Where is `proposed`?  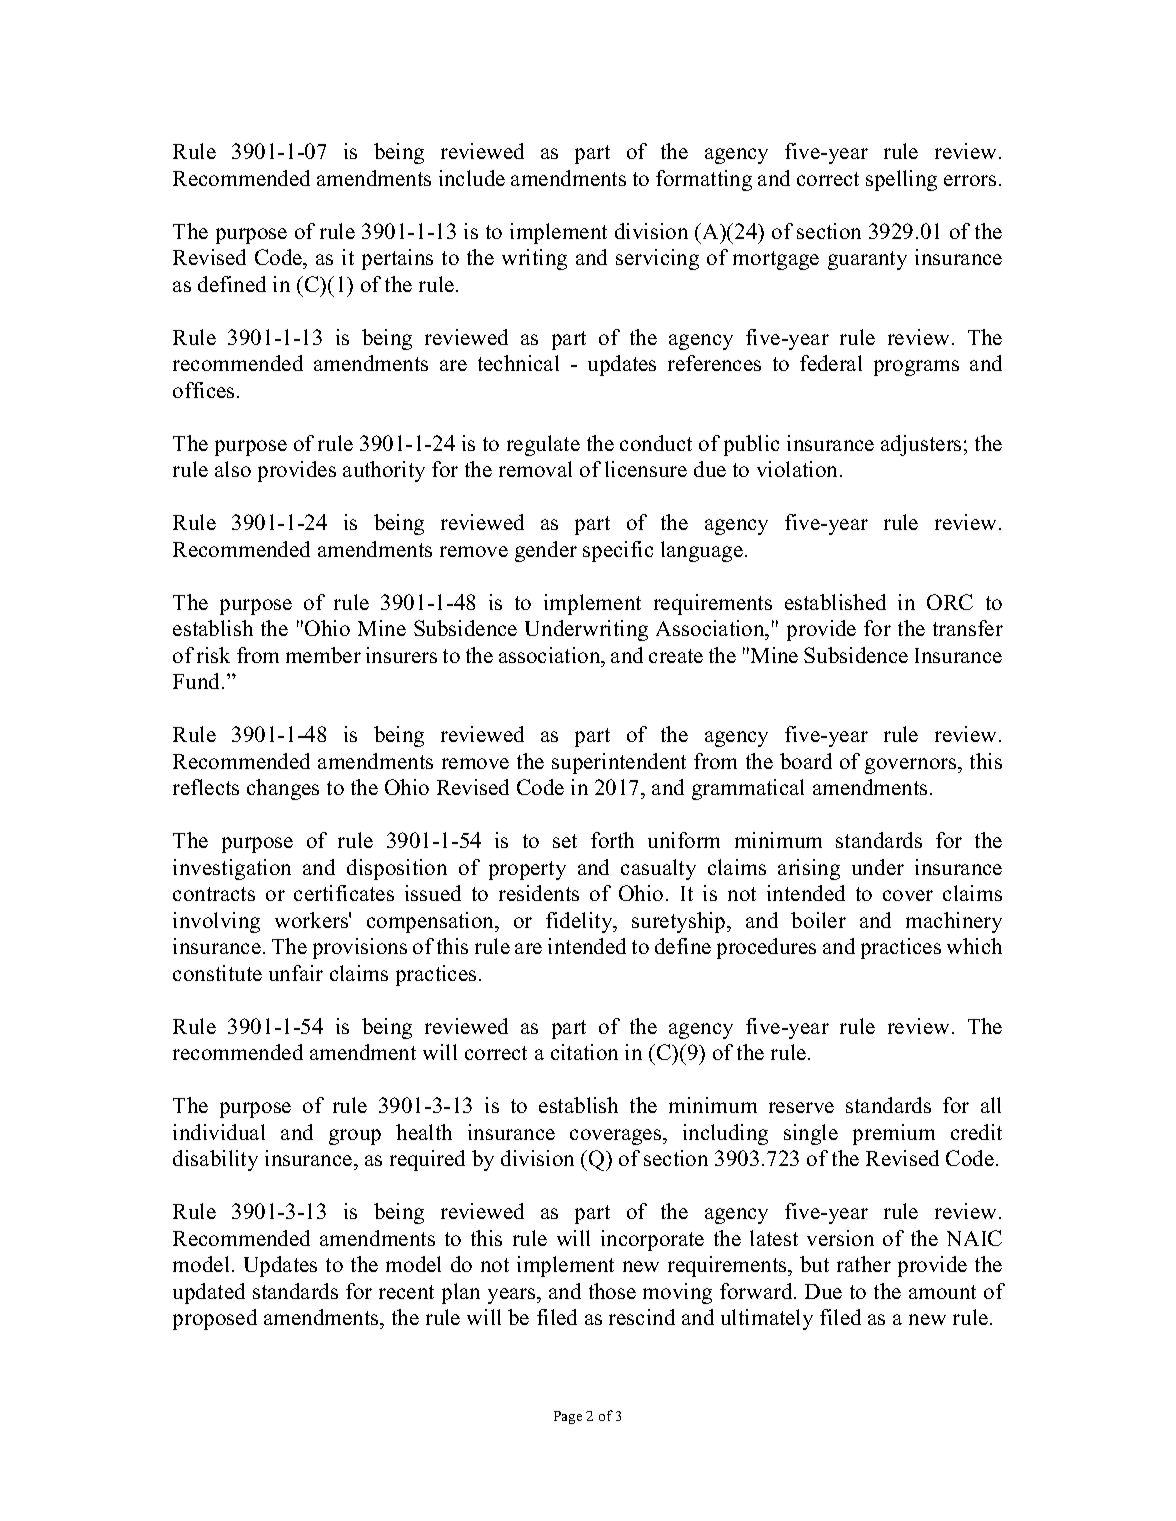
proposed is located at coordinates (215, 1319).
